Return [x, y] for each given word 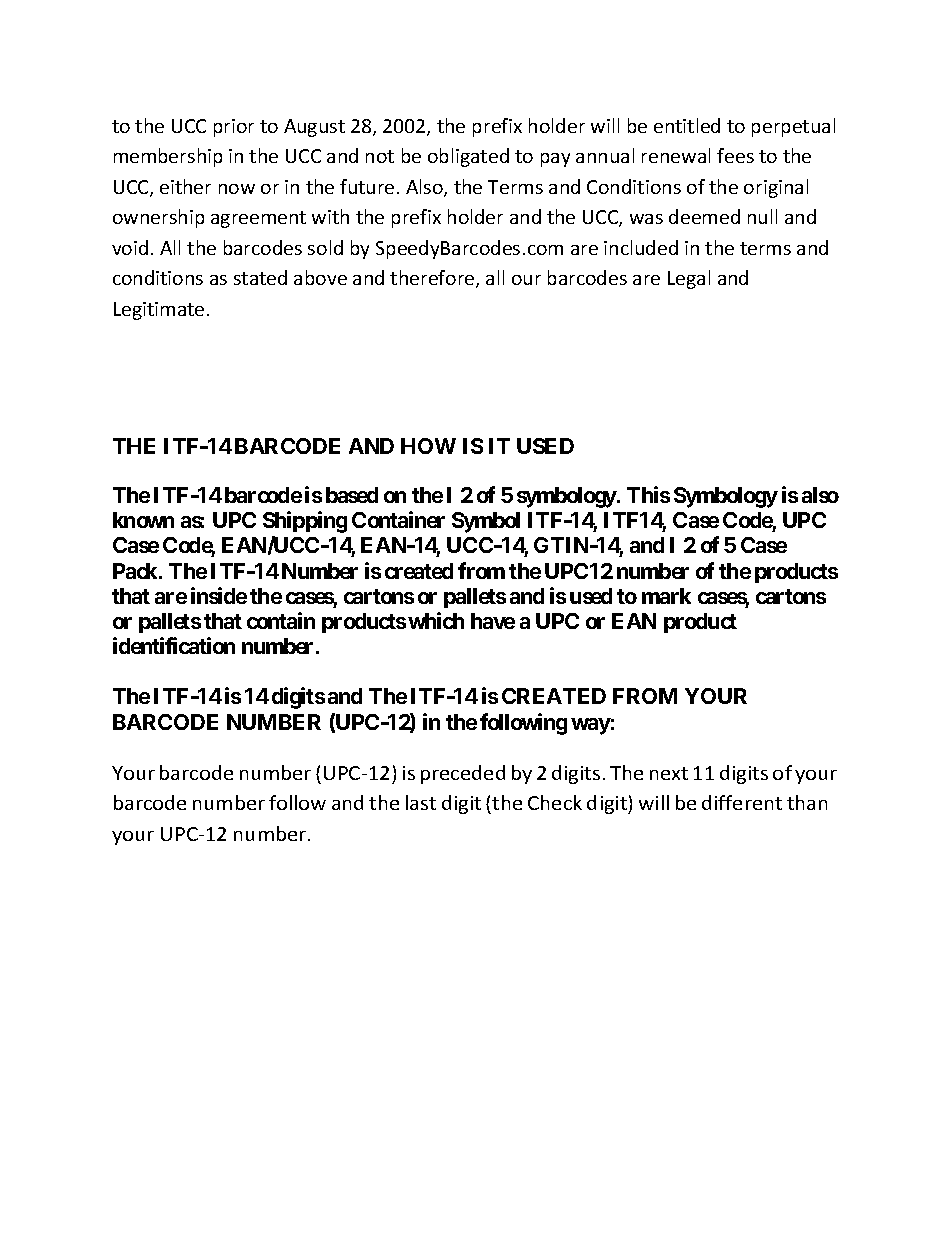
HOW [428, 446]
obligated [468, 157]
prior [234, 128]
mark [666, 596]
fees [735, 155]
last [421, 802]
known [143, 520]
